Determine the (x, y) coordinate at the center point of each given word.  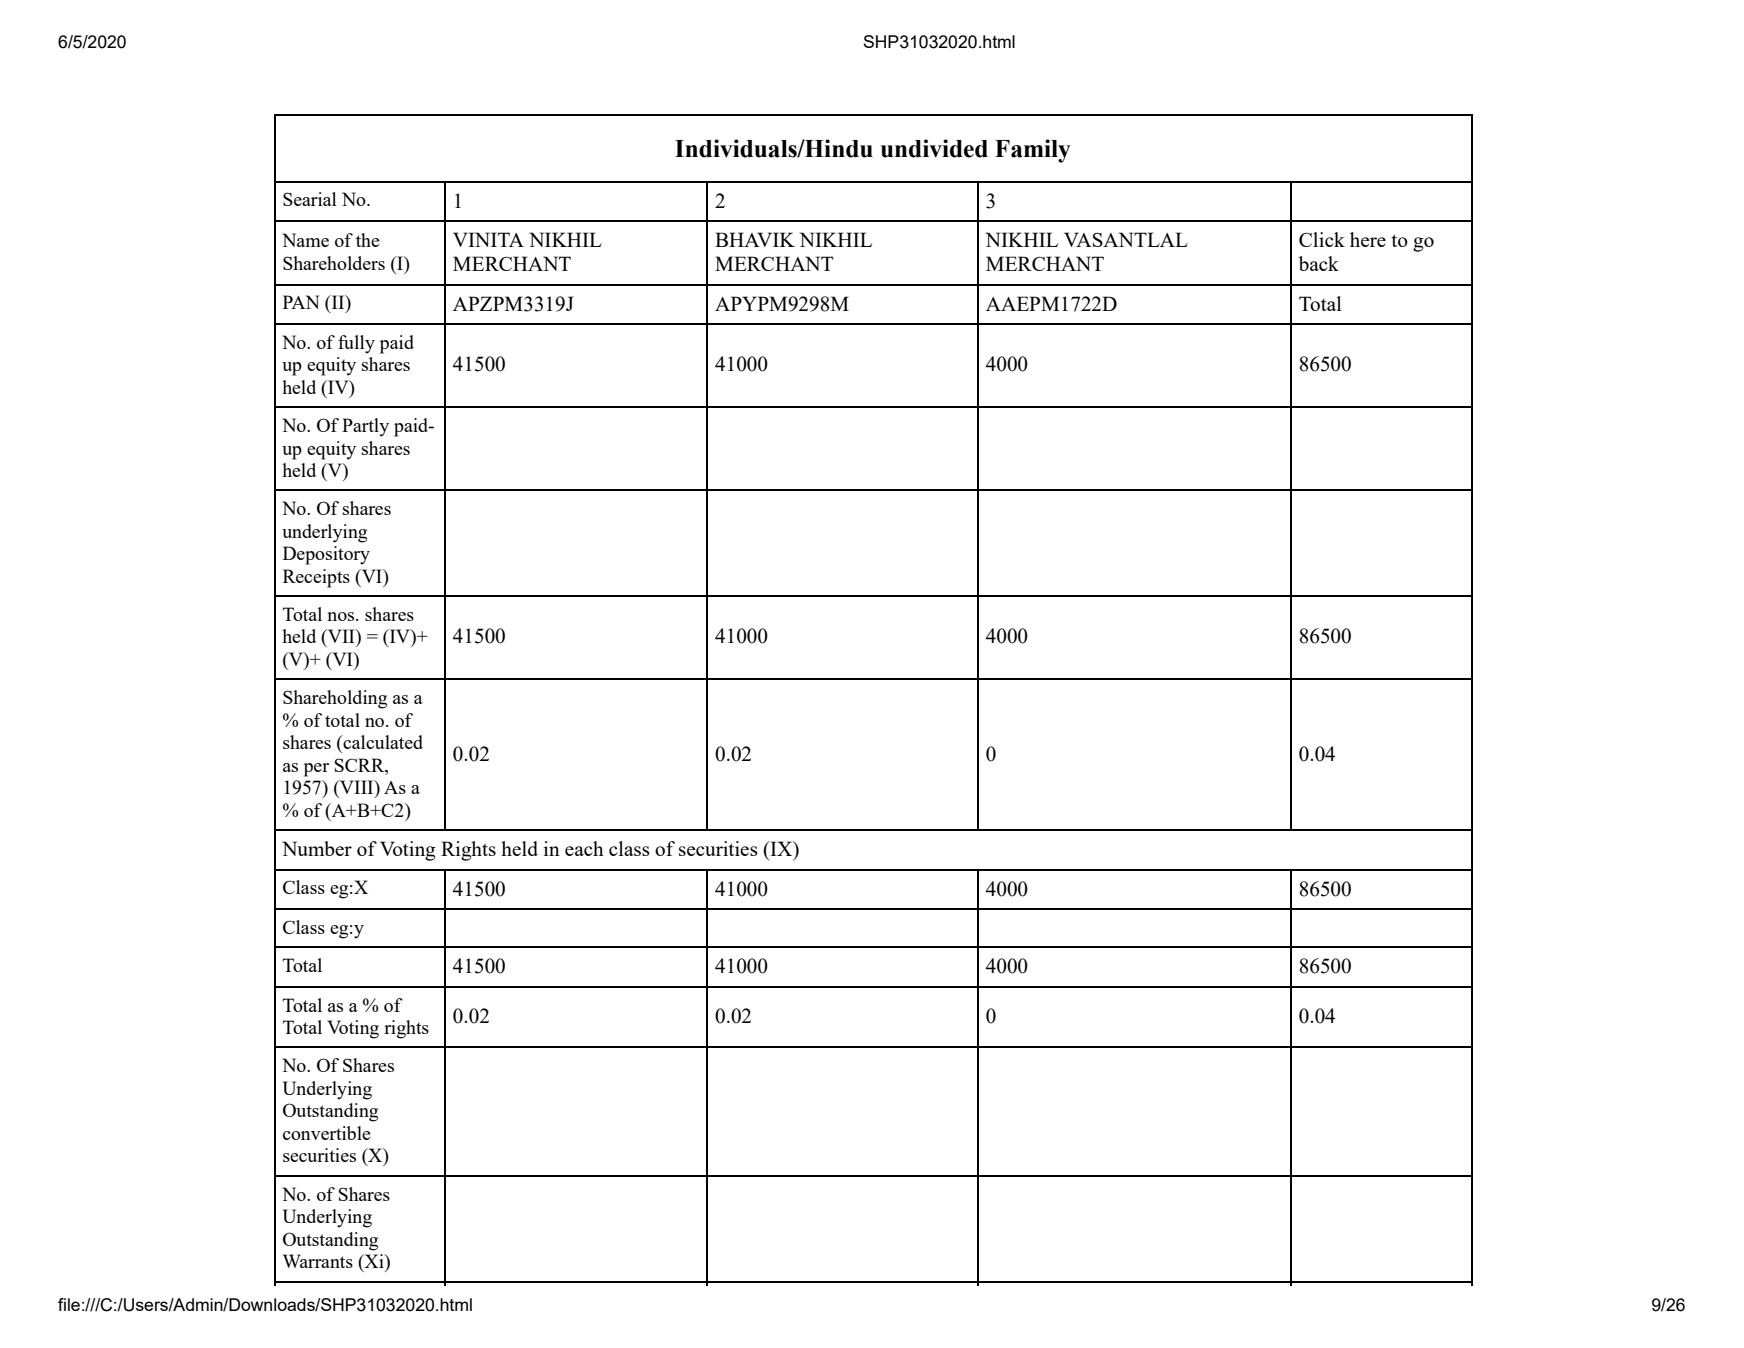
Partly (365, 427)
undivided (934, 148)
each (584, 848)
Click (1322, 239)
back (1319, 263)
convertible (327, 1133)
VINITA (488, 239)
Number (317, 848)
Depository (326, 555)
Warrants (318, 1261)
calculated (382, 742)
